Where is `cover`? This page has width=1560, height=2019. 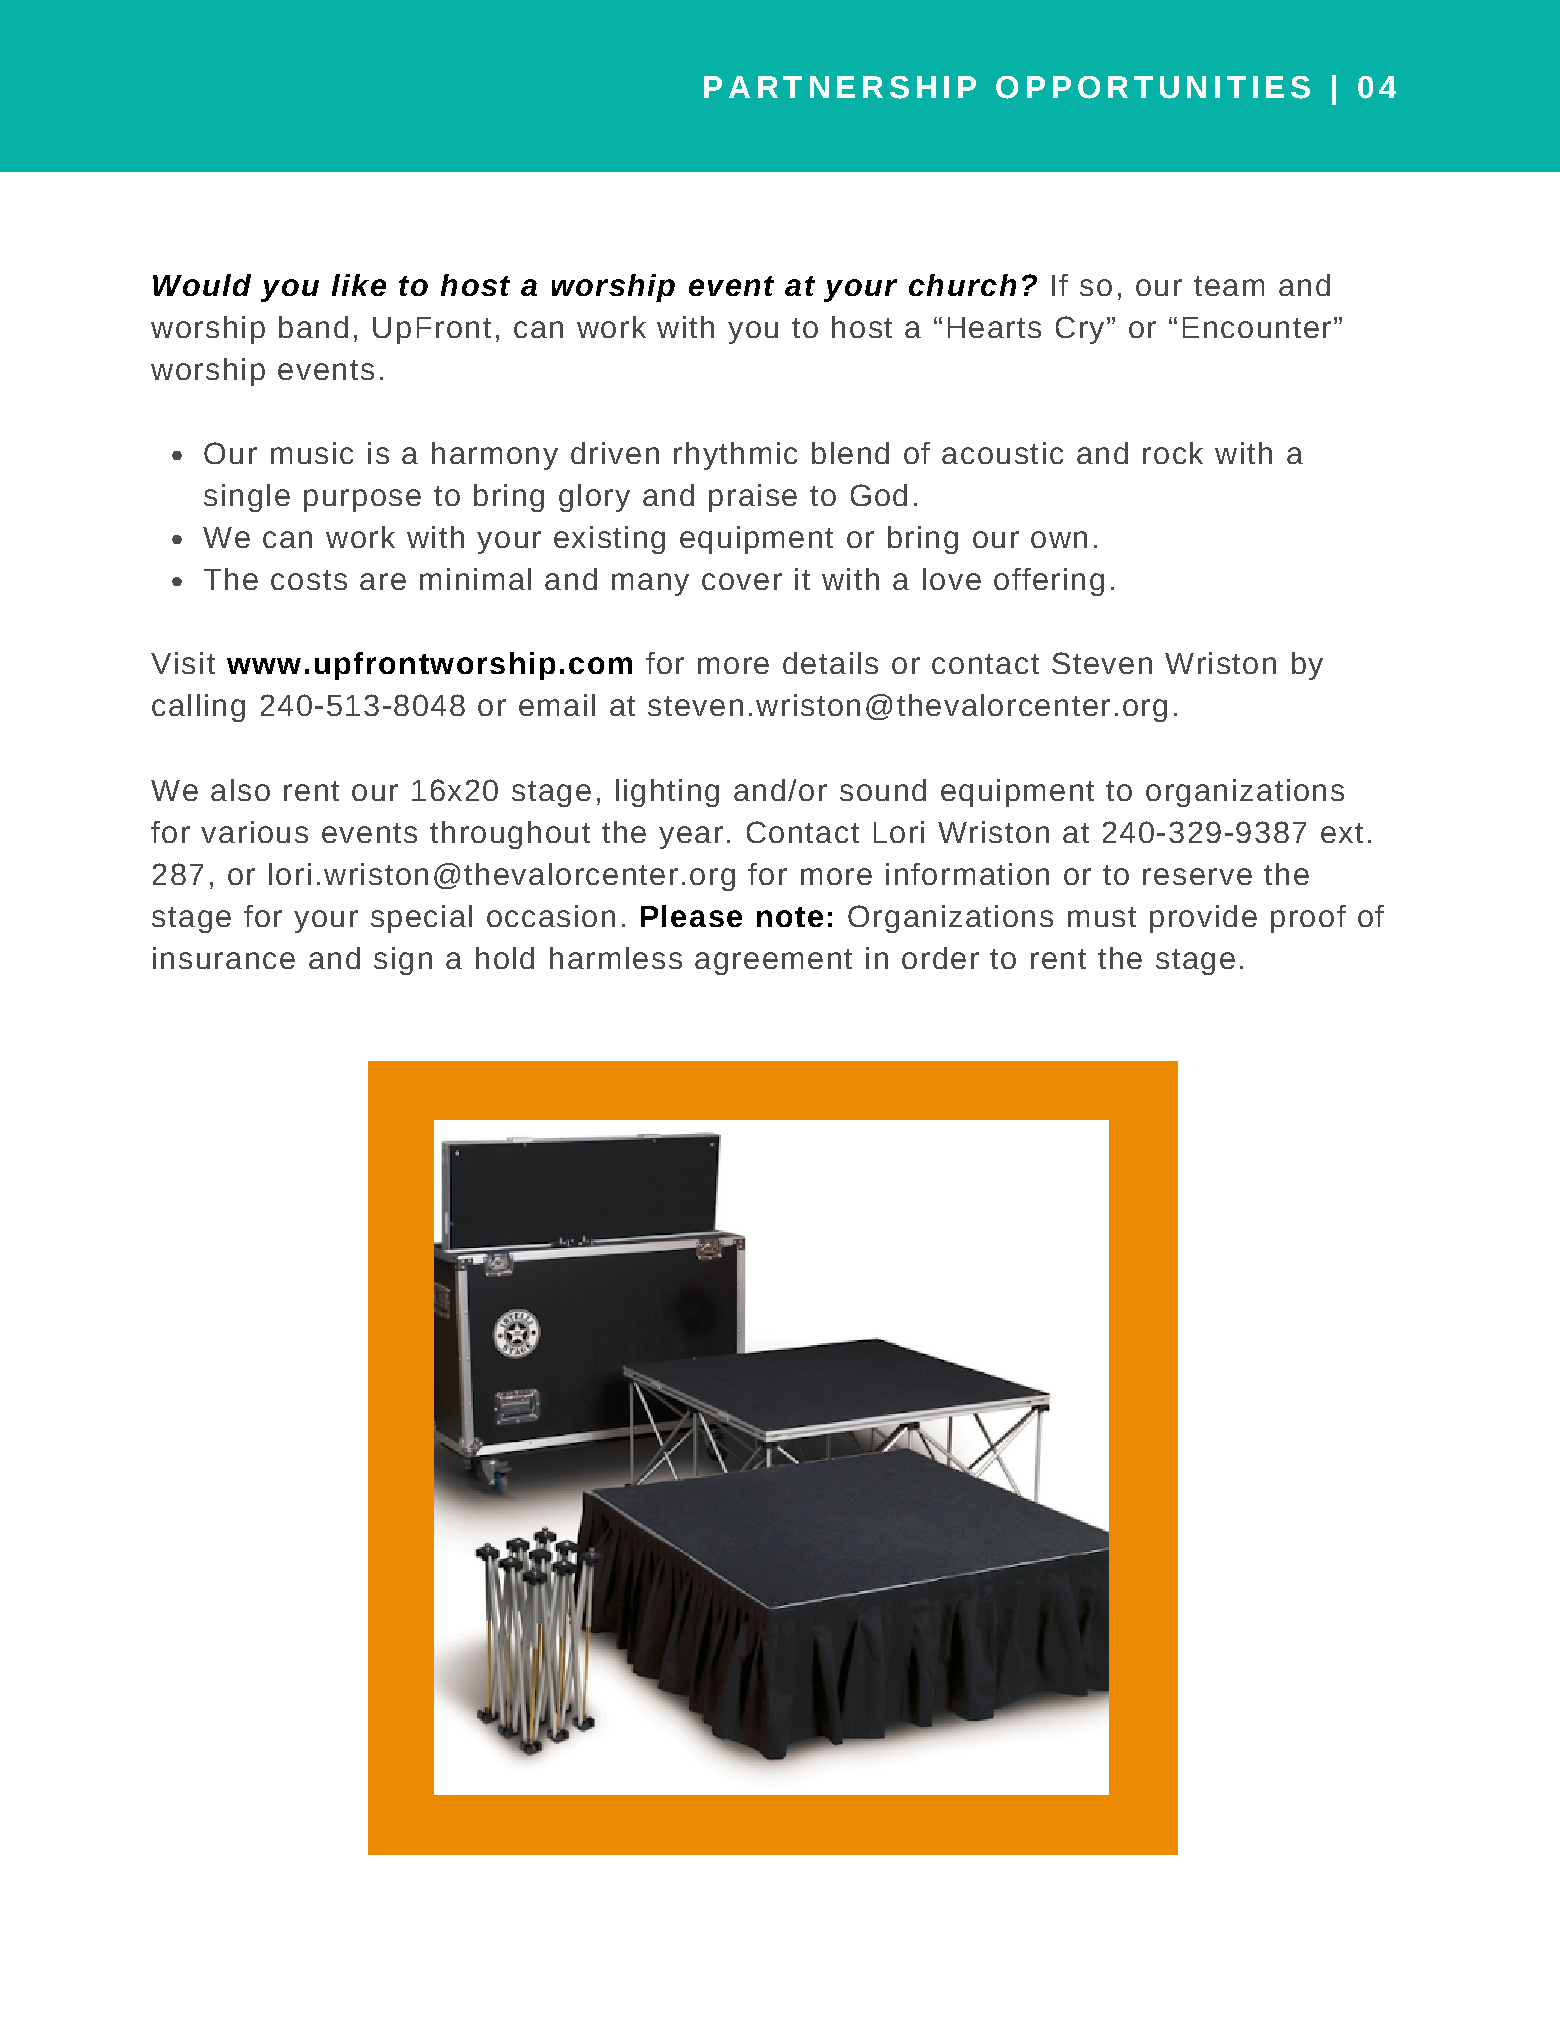
cover is located at coordinates (742, 581).
